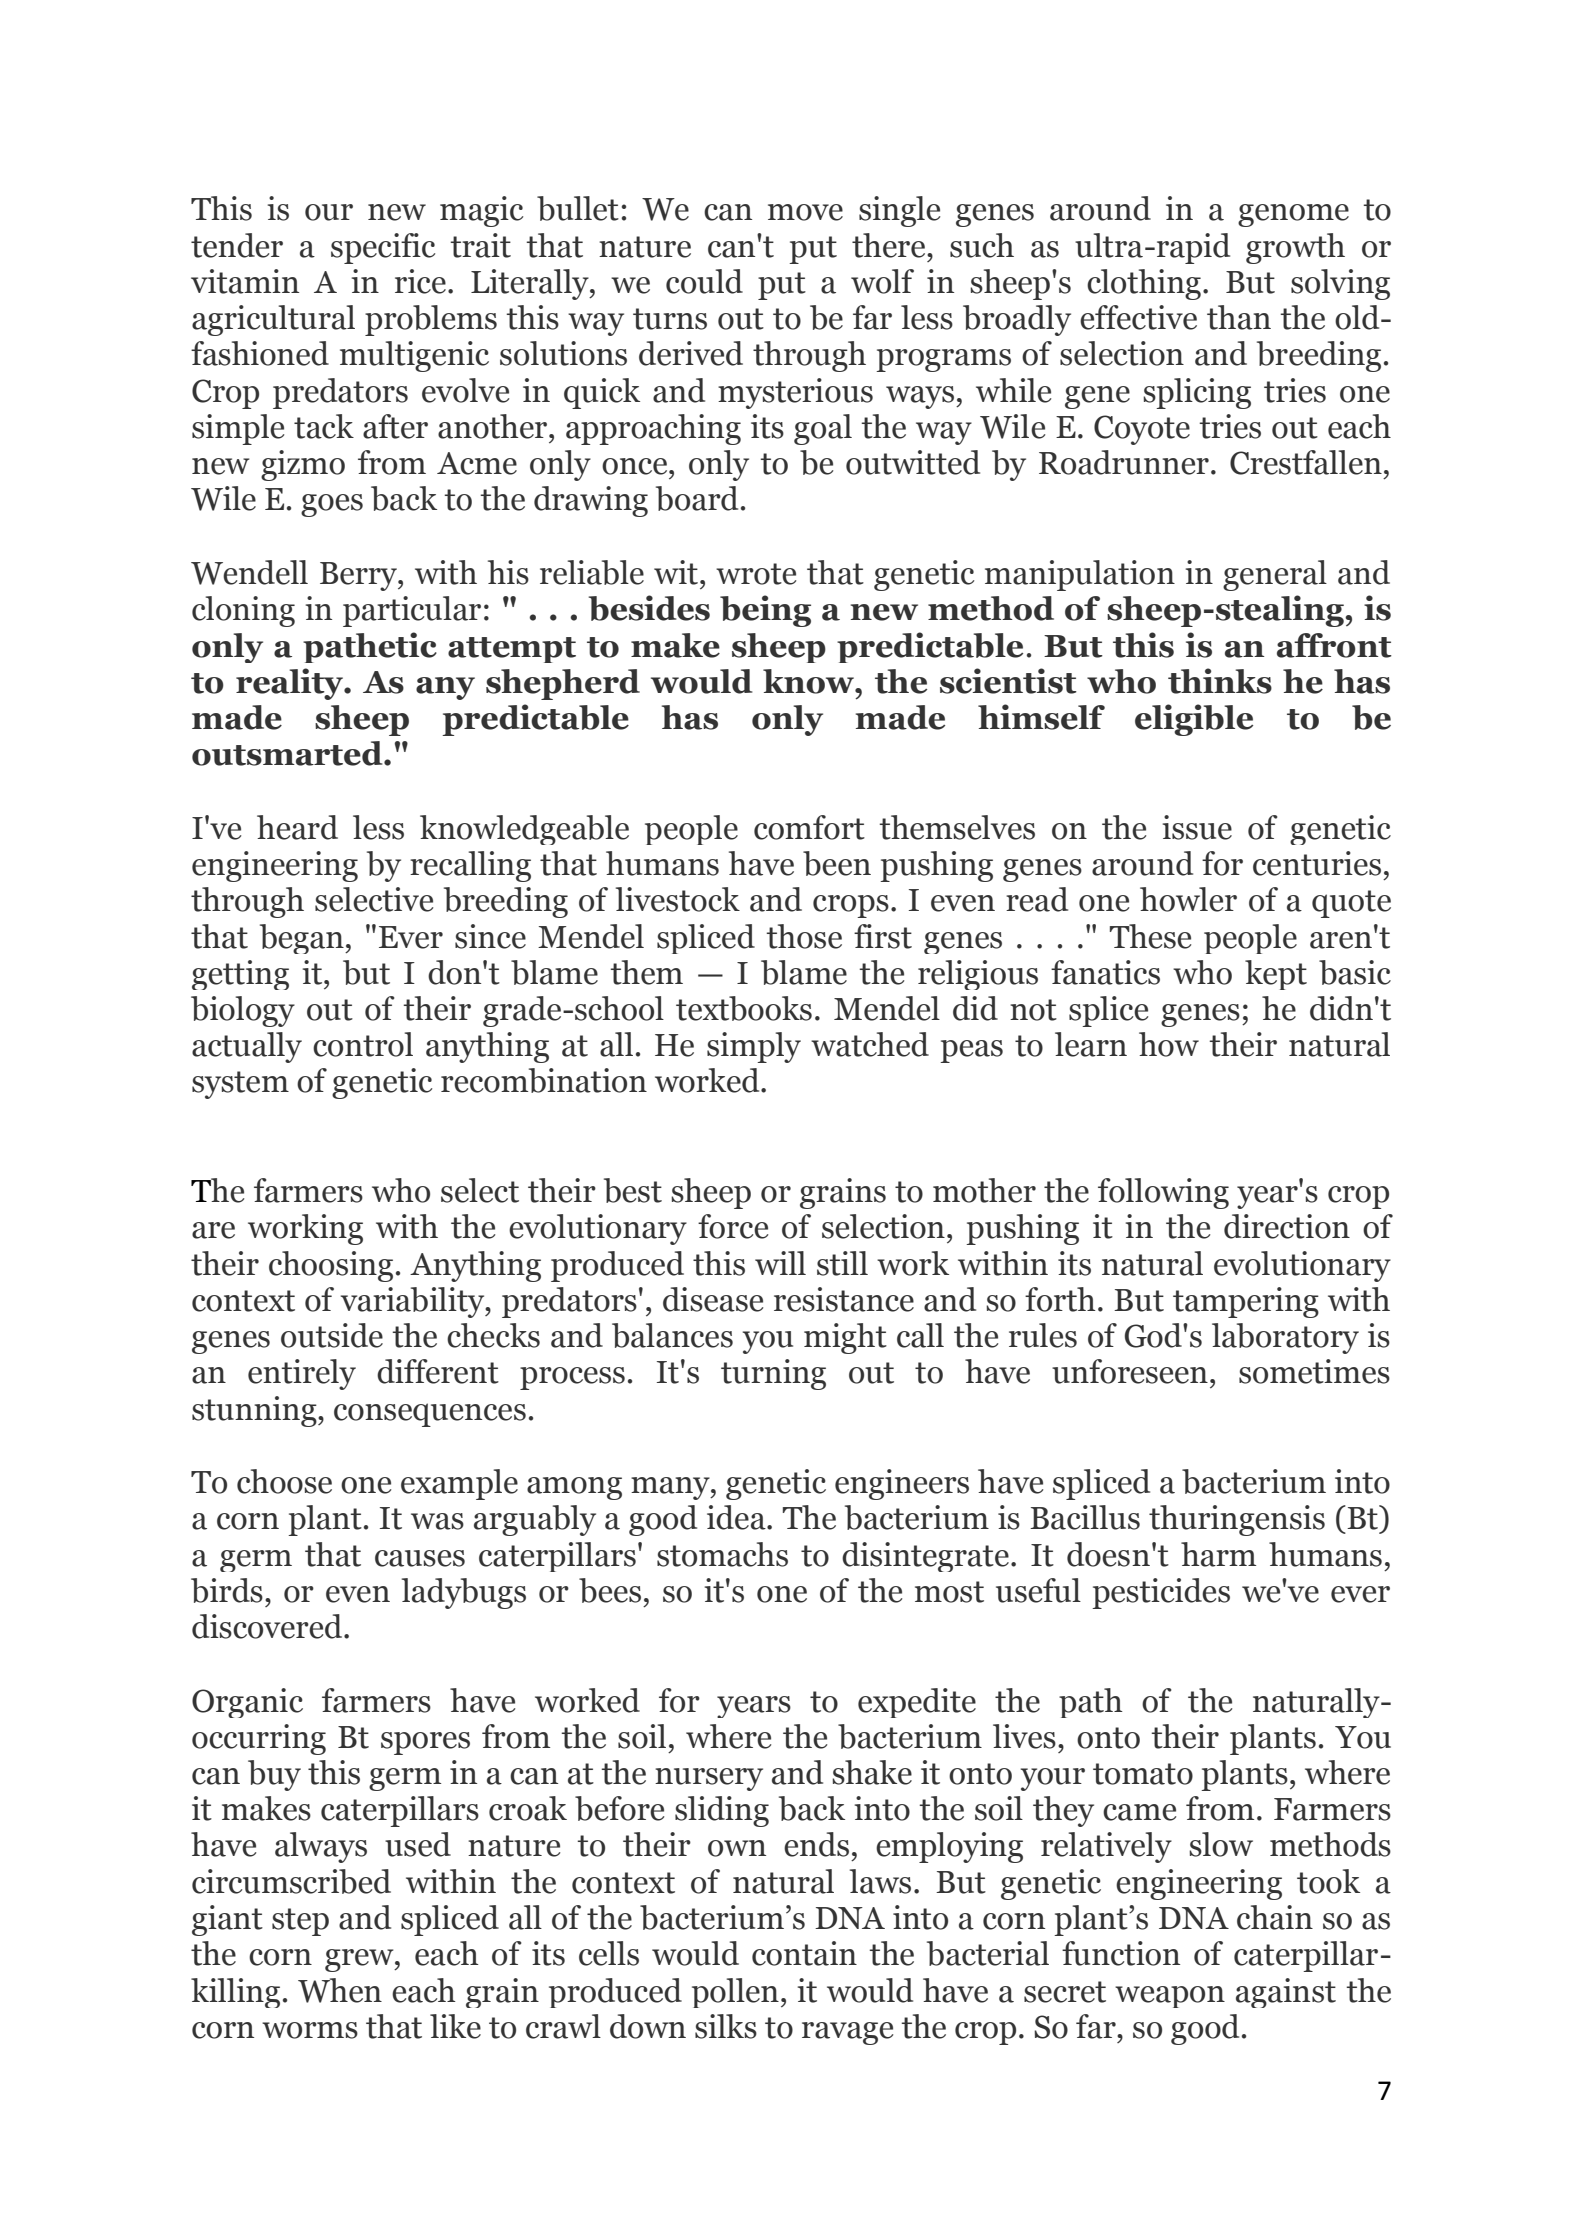  I want to click on move, so click(805, 212).
